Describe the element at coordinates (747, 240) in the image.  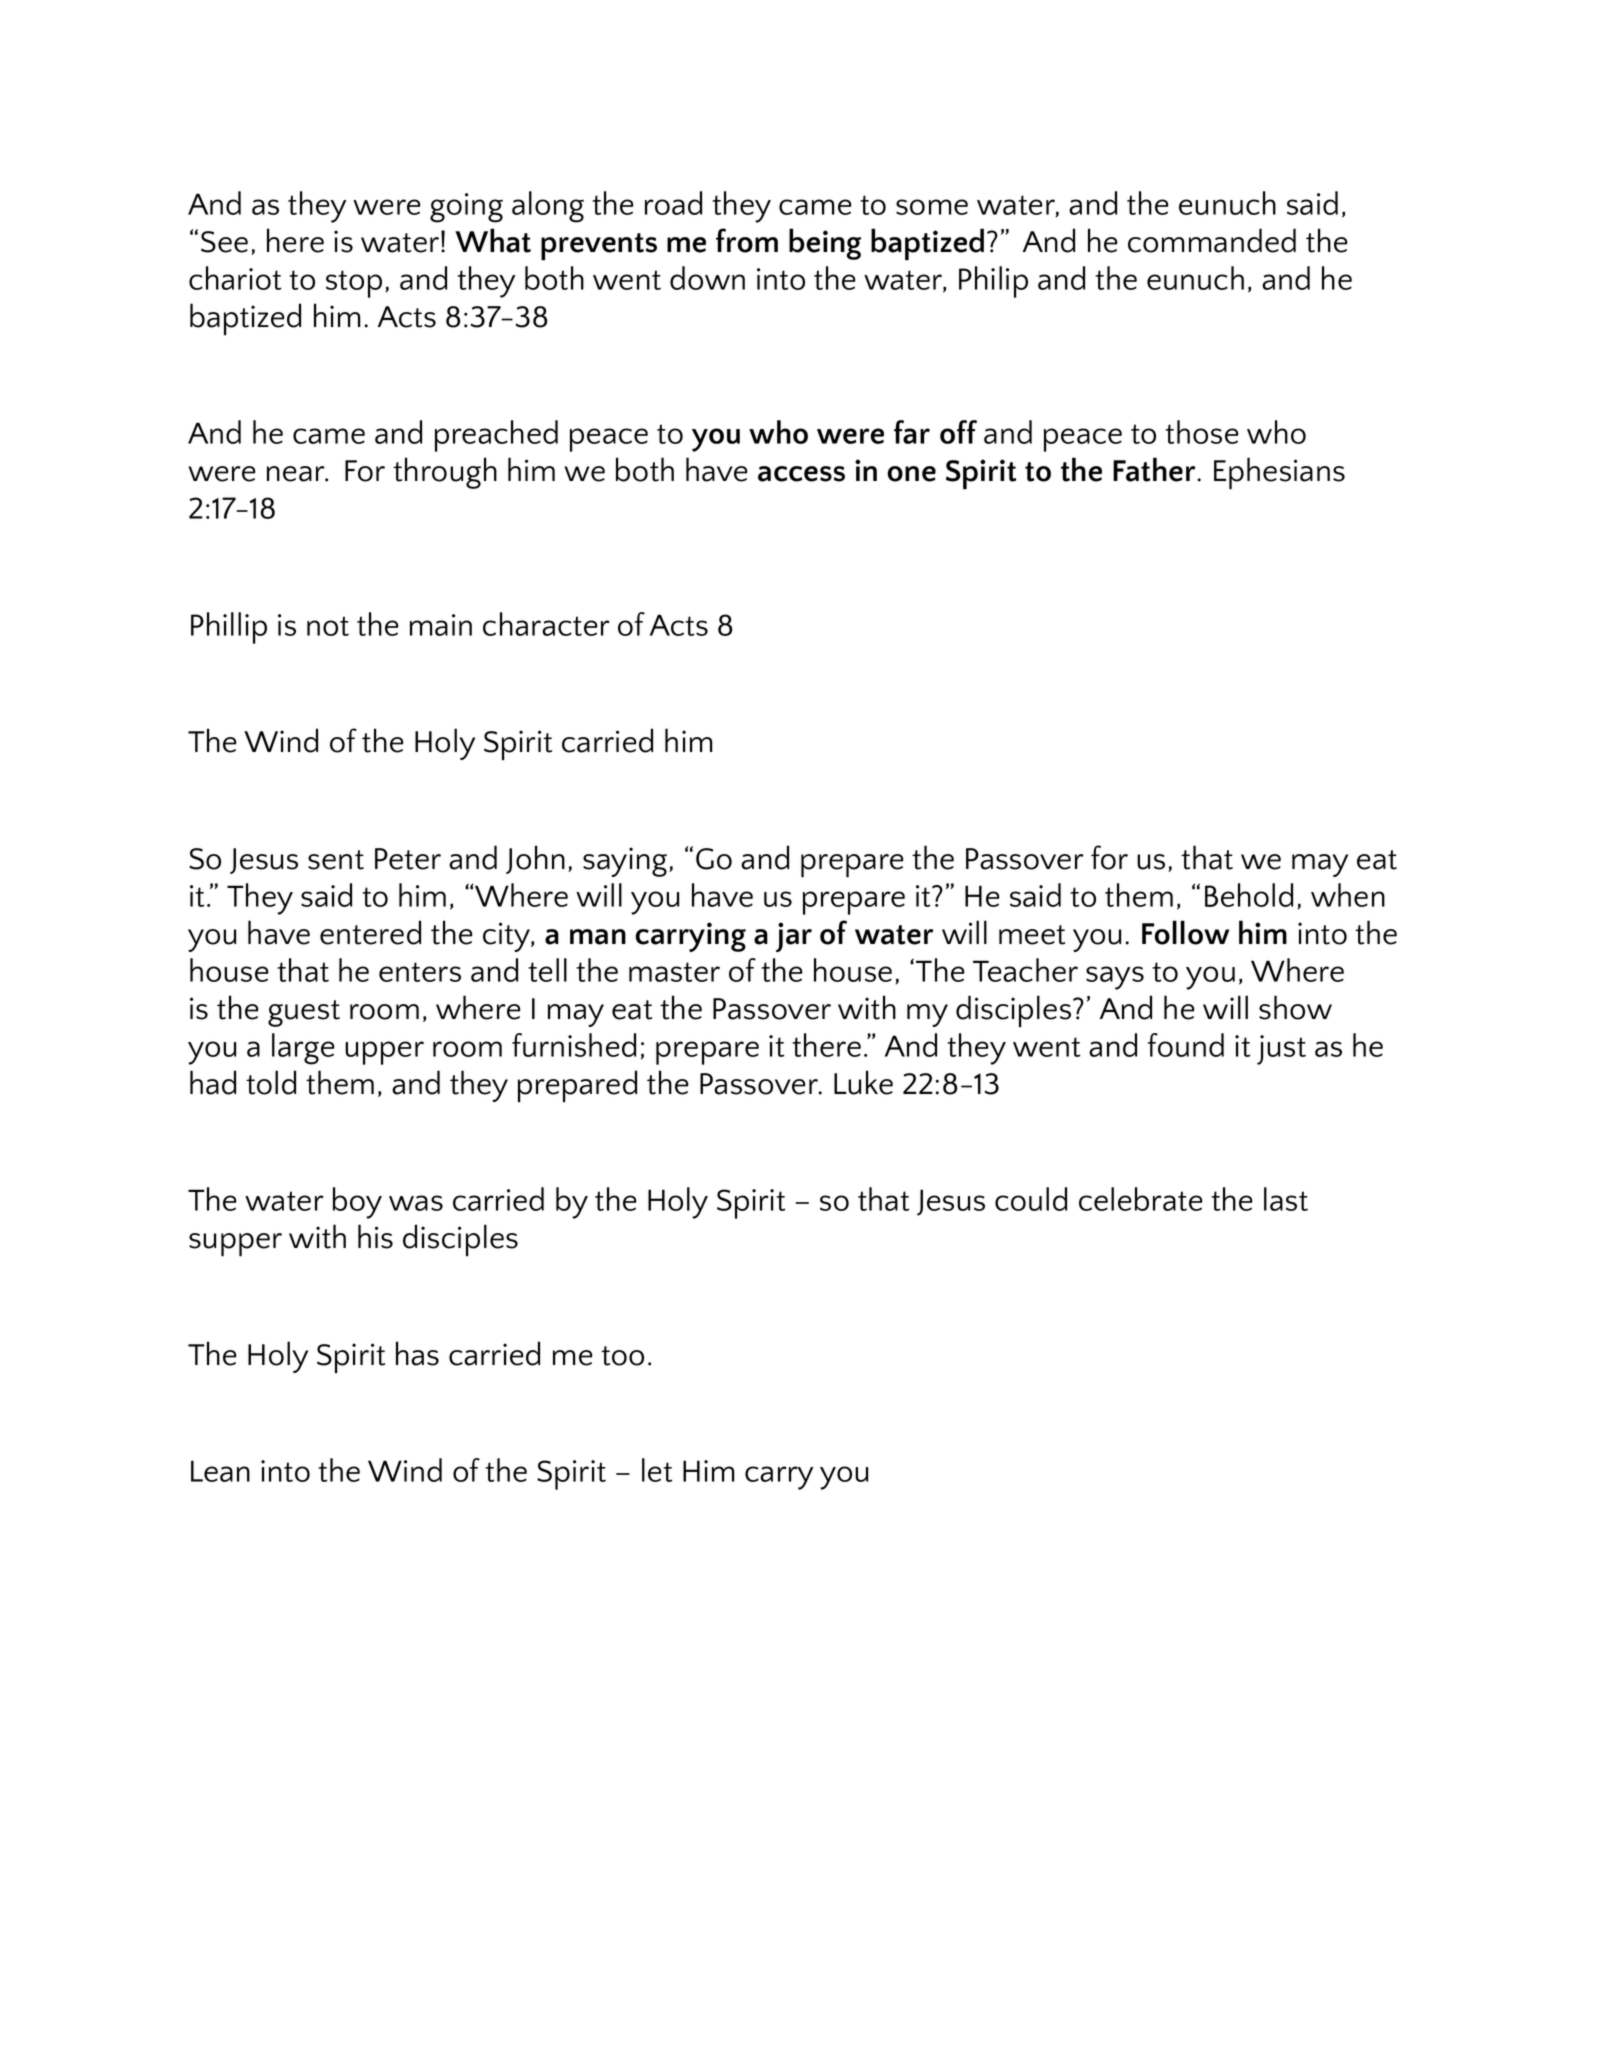
I see `from` at that location.
